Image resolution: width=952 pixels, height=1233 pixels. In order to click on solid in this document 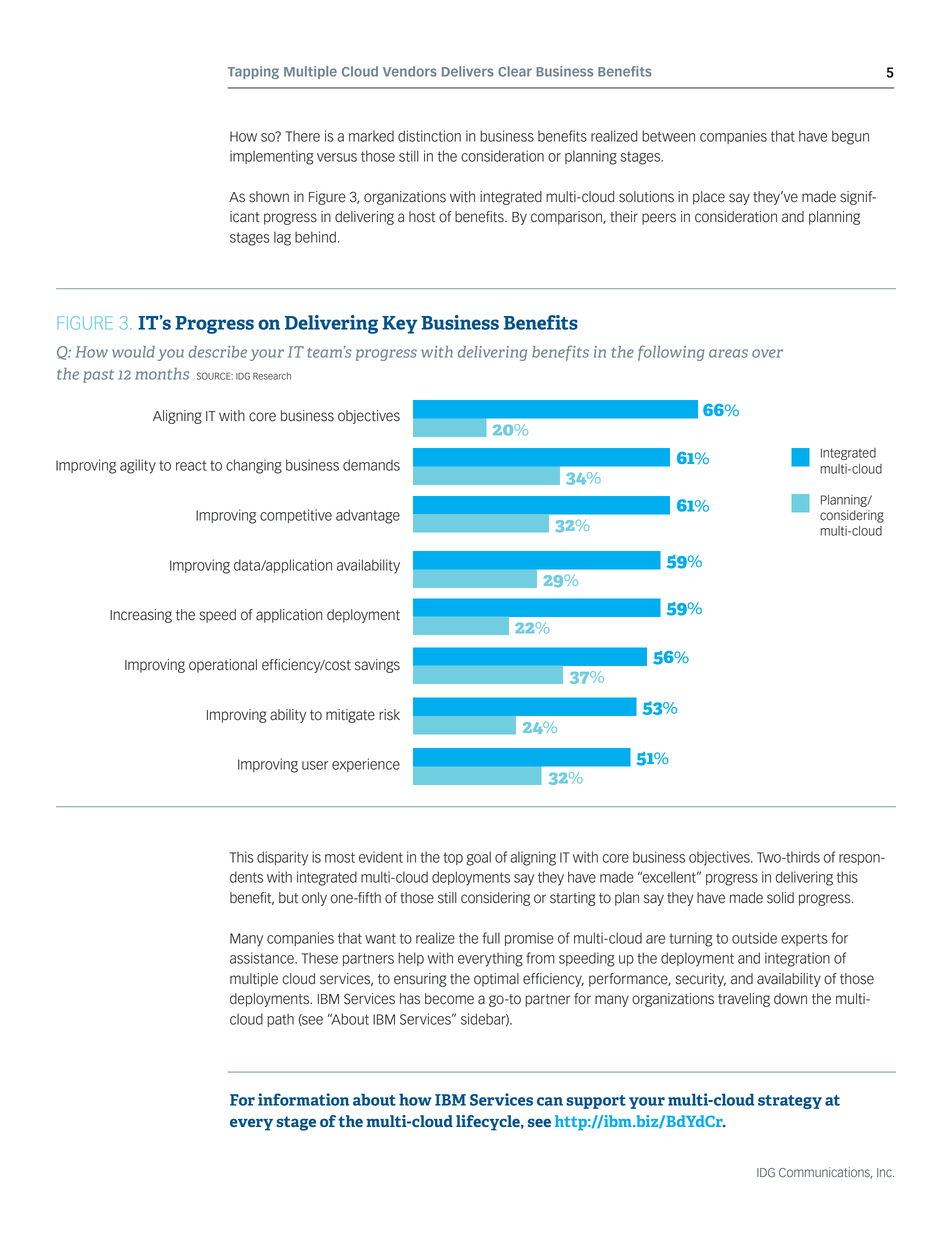, I will do `click(780, 898)`.
